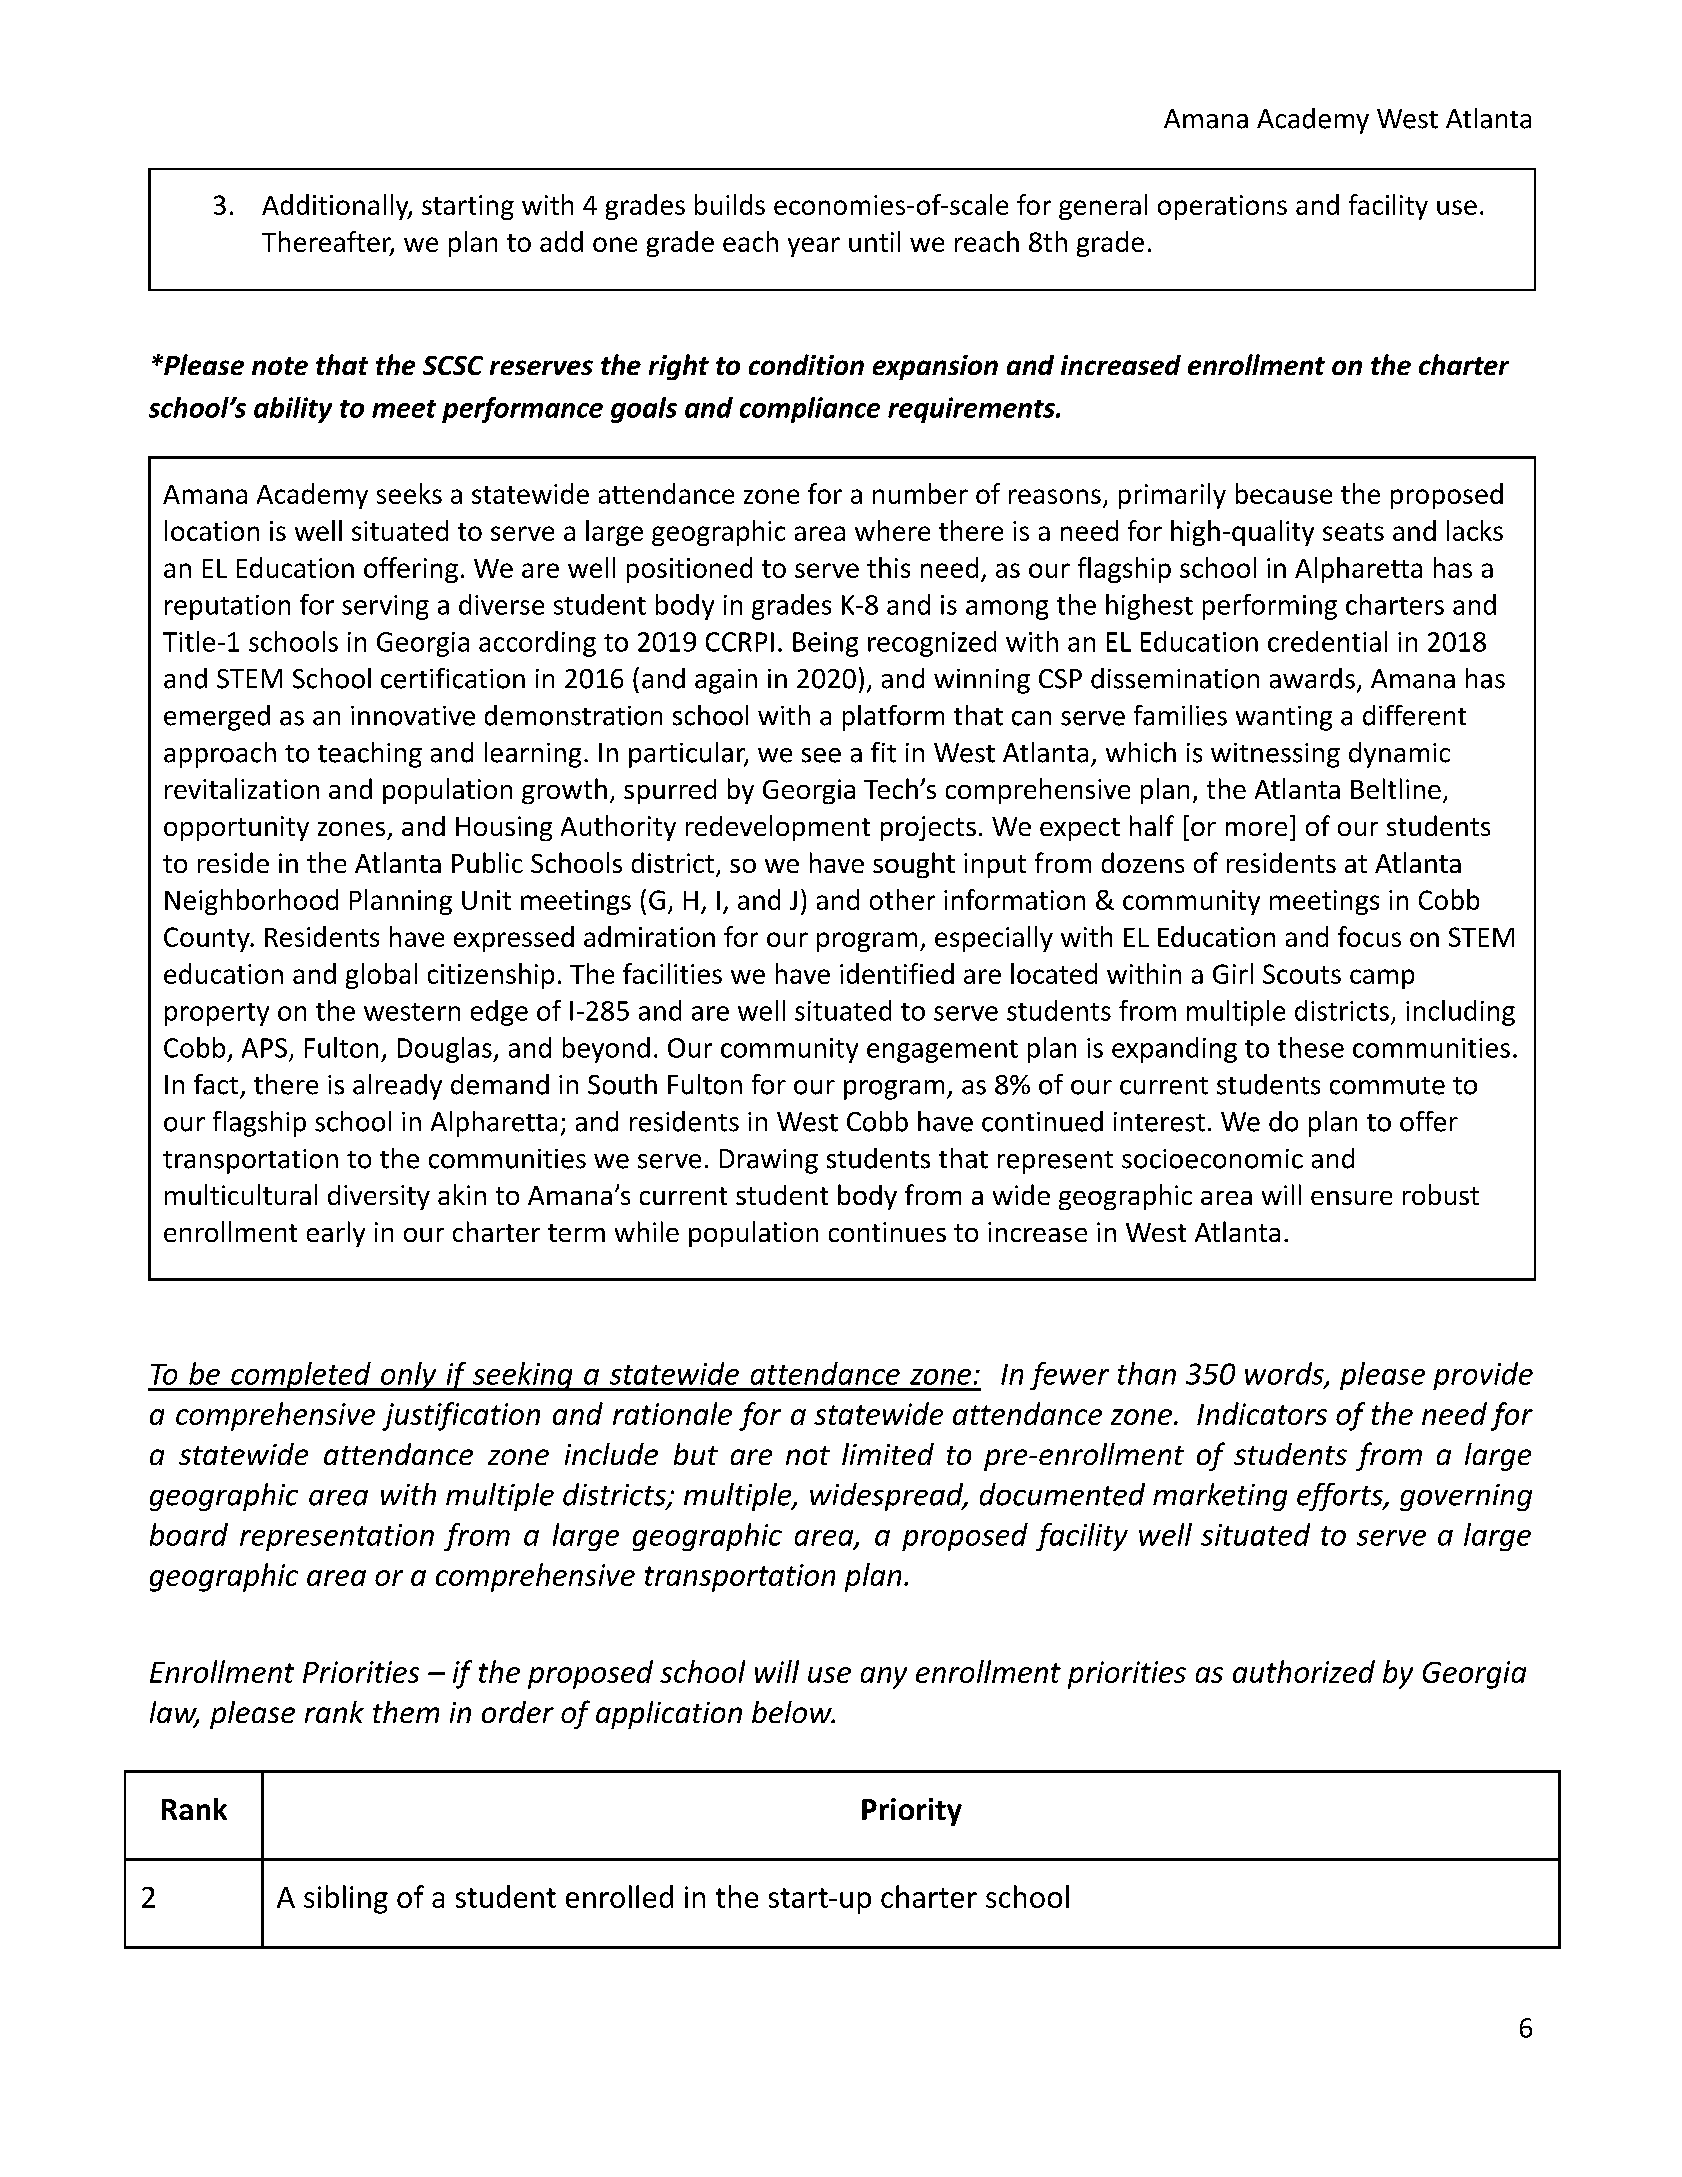 The image size is (1682, 2177). Describe the element at coordinates (1304, 1671) in the page. I see `authorized` at that location.
